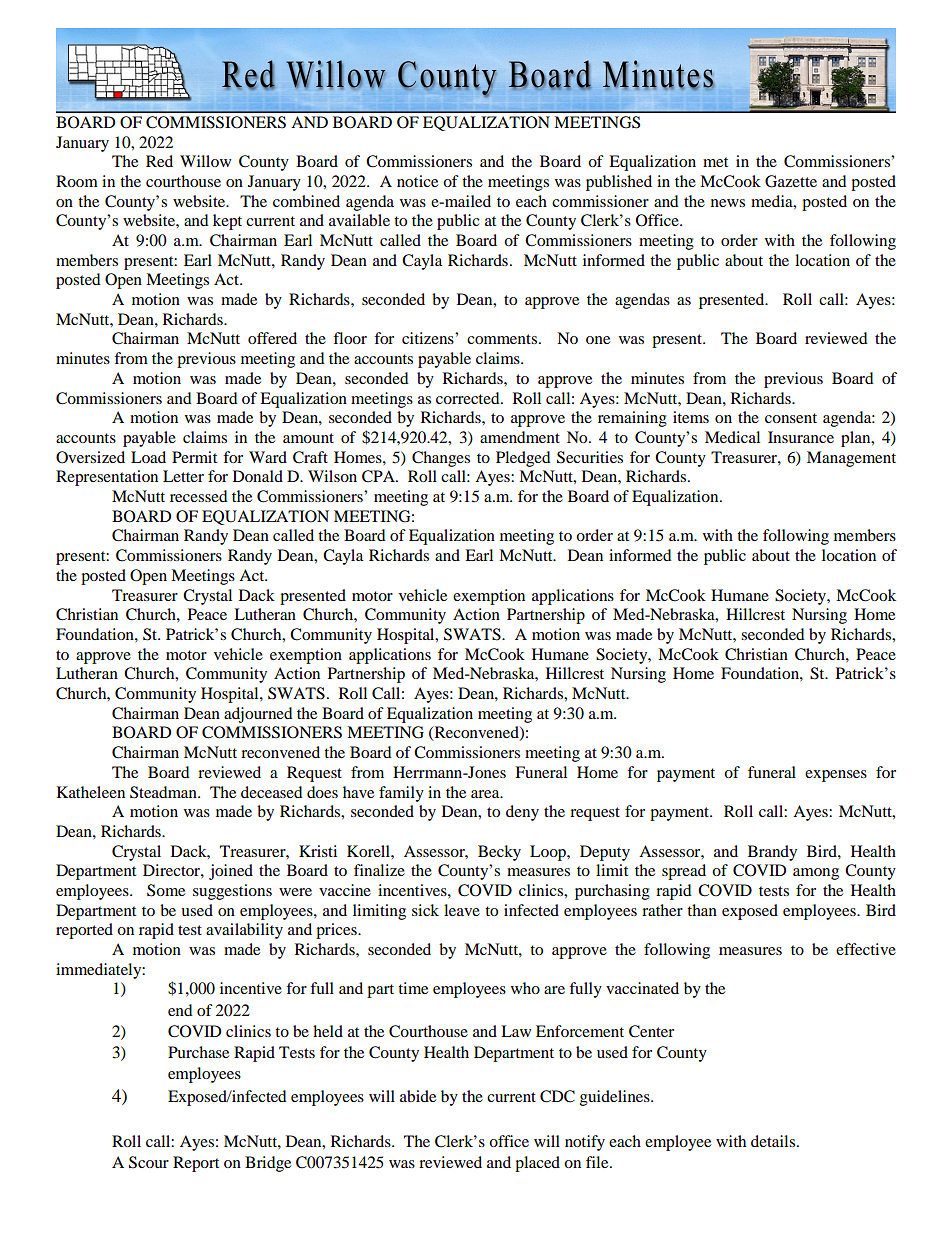 This screenshot has height=1233, width=952. I want to click on recessed, so click(199, 496).
